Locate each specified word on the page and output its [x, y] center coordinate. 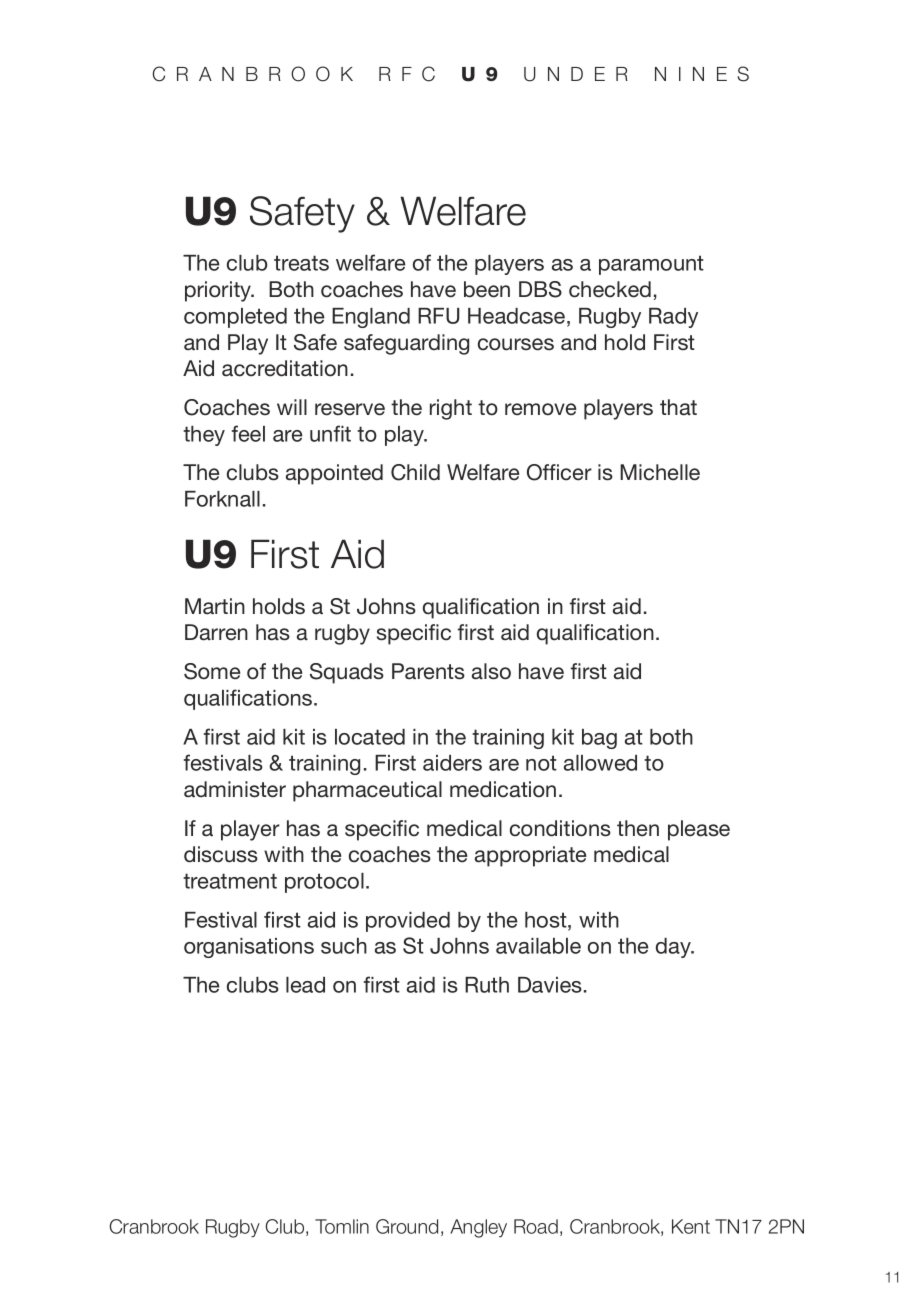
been [487, 289]
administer [235, 789]
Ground [407, 1226]
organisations [249, 948]
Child [415, 472]
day [674, 948]
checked [610, 289]
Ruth [487, 985]
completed [235, 318]
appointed [334, 474]
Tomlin [342, 1226]
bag [599, 739]
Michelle [660, 472]
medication [503, 789]
